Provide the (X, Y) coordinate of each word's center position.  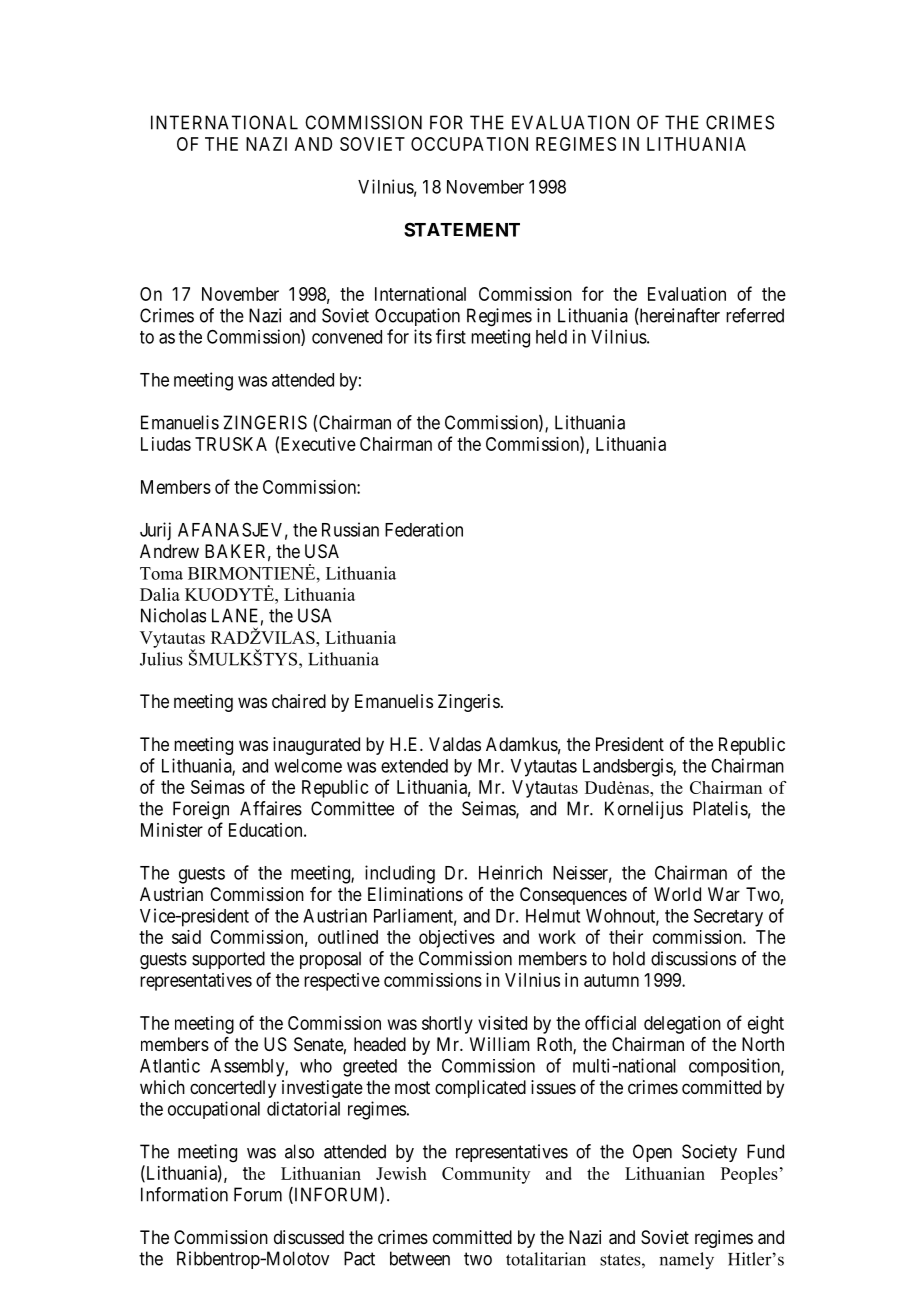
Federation (424, 529)
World (677, 894)
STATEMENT (462, 230)
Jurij (155, 531)
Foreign (201, 810)
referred (755, 315)
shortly (447, 1025)
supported (228, 960)
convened (347, 337)
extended (414, 766)
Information (184, 1194)
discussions (693, 958)
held (551, 337)
